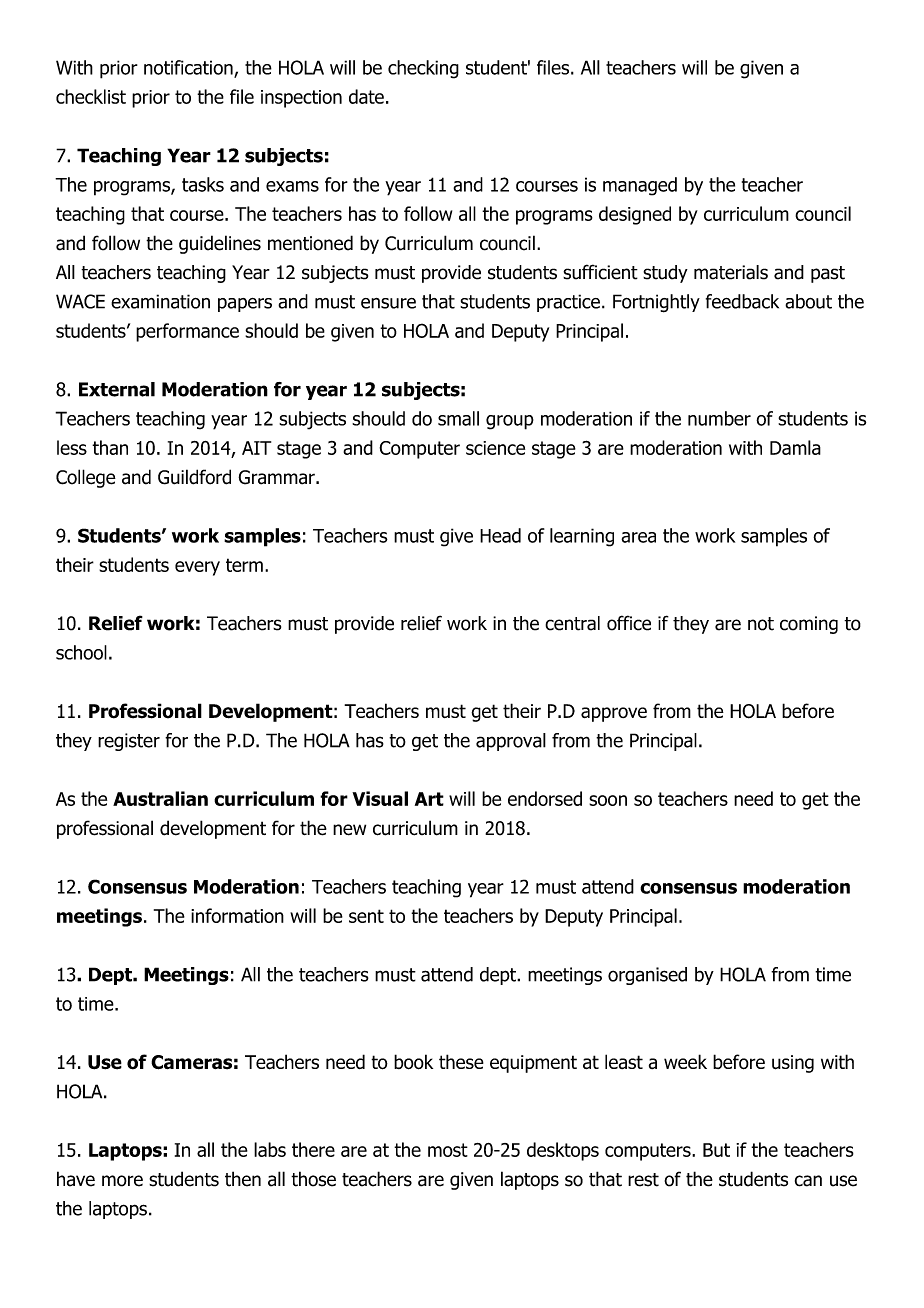 The width and height of the screenshot is (924, 1308). I want to click on managed, so click(640, 186).
